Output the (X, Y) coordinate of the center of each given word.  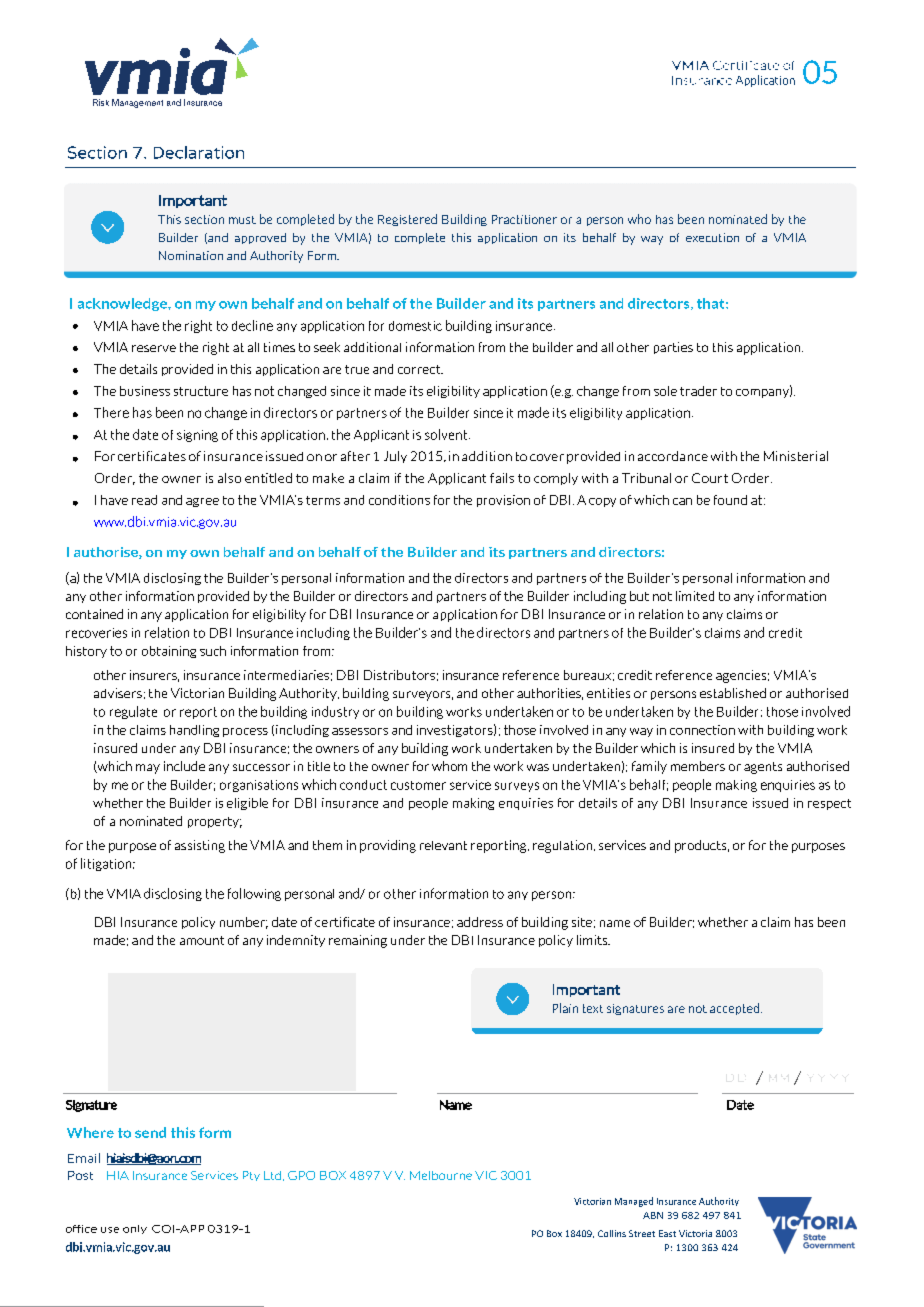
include (184, 766)
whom (449, 766)
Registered (407, 220)
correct (420, 369)
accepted (736, 1009)
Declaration (199, 152)
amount (202, 940)
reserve (154, 348)
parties (673, 348)
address (480, 922)
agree (202, 502)
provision (503, 501)
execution (712, 237)
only (135, 1229)
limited (695, 596)
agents (763, 768)
